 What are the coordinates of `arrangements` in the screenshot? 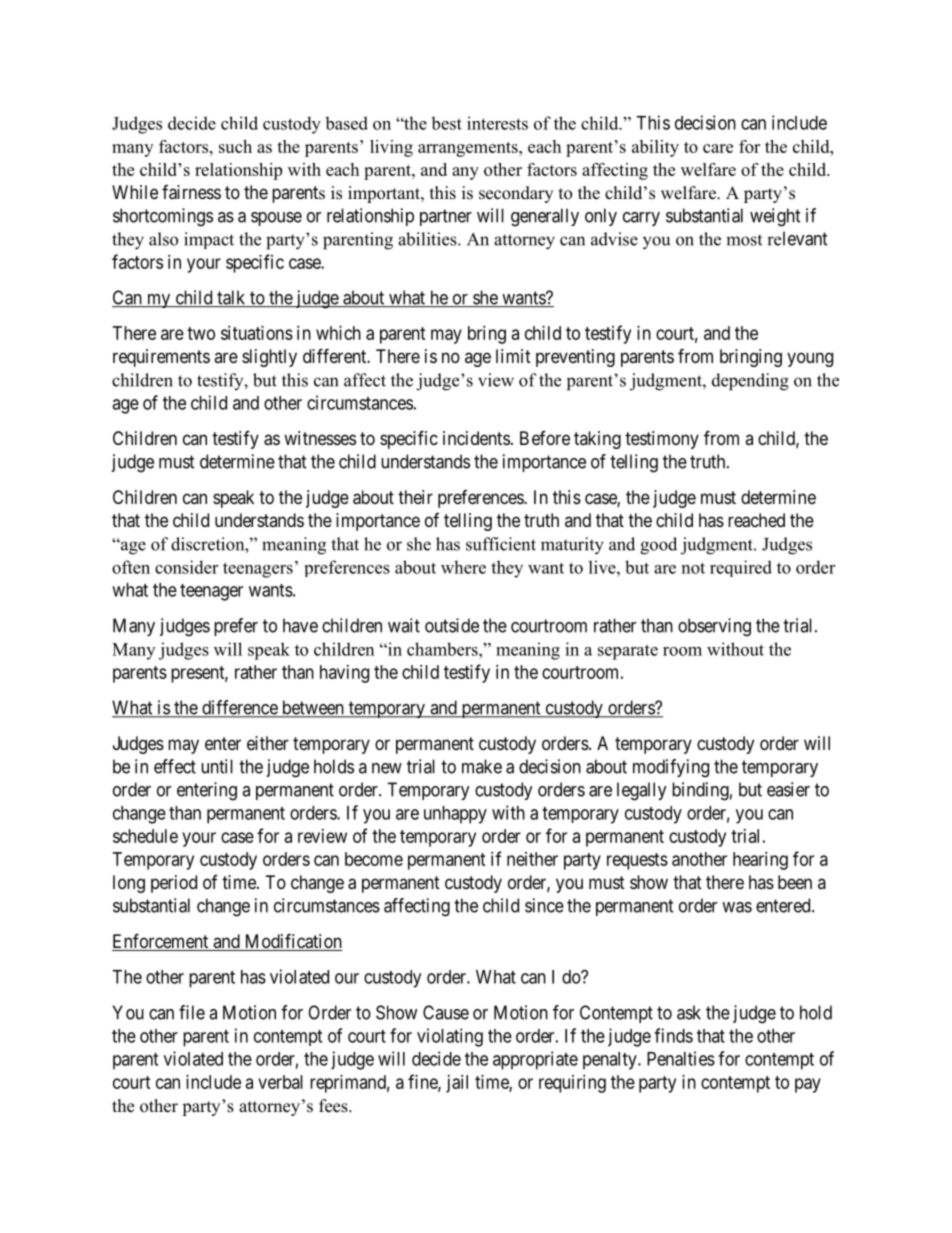 It's located at (469, 149).
